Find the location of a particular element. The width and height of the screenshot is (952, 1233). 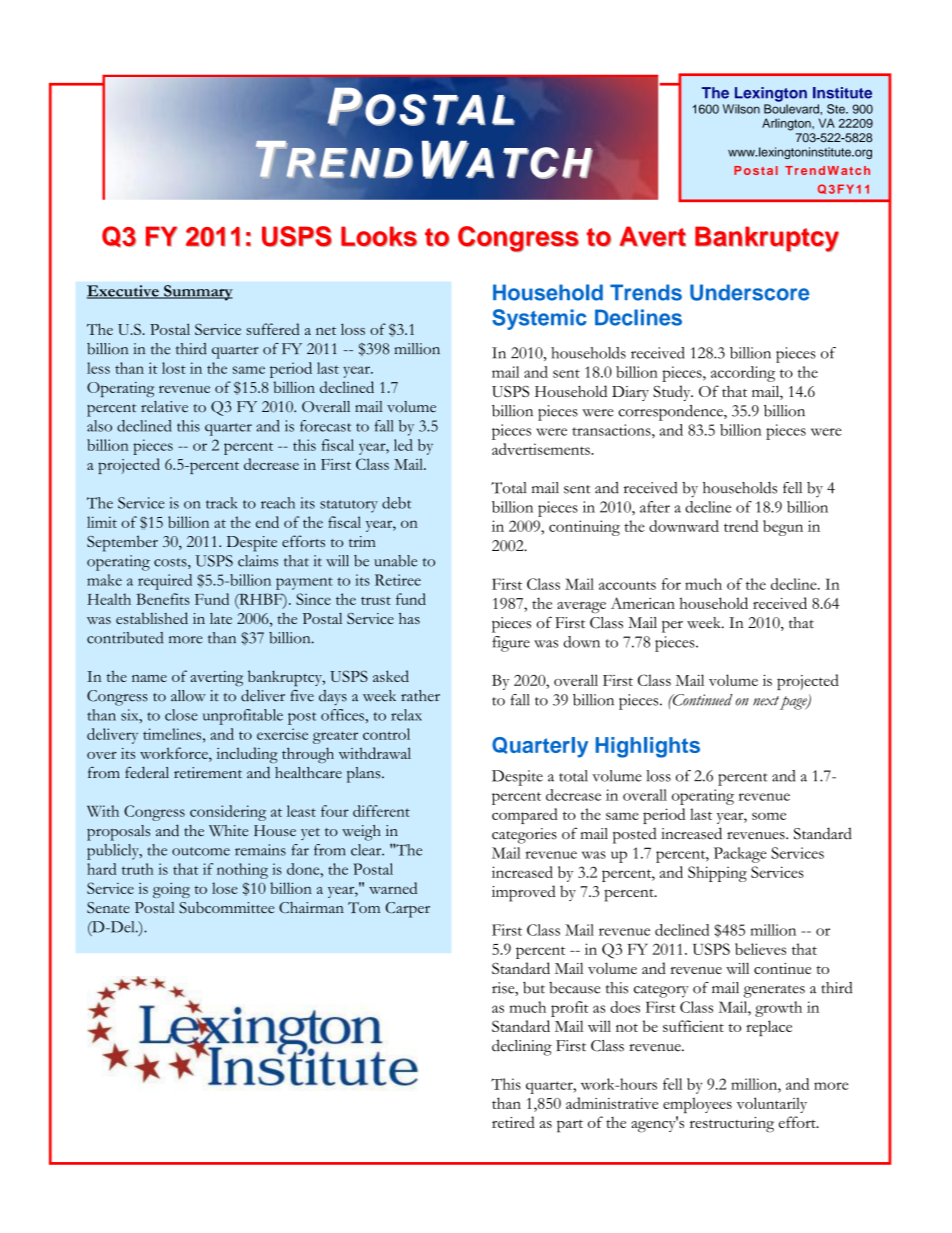

American is located at coordinates (643, 603).
